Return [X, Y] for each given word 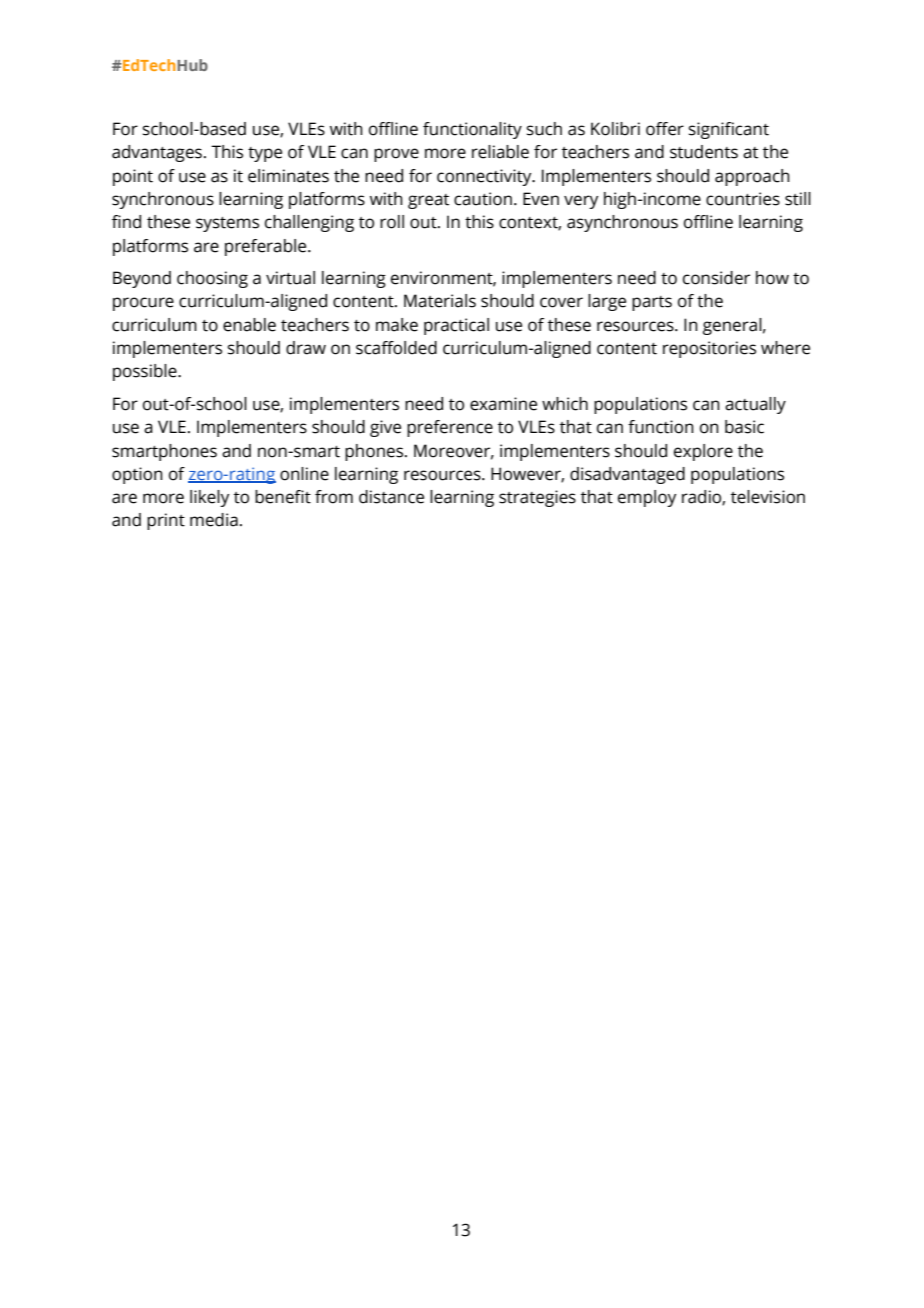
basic [744, 427]
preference [450, 428]
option [137, 475]
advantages [157, 153]
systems [227, 224]
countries [743, 199]
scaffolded [396, 348]
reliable [500, 152]
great [428, 201]
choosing [212, 279]
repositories [709, 349]
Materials [440, 301]
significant [729, 130]
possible [146, 372]
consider [716, 278]
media [214, 520]
